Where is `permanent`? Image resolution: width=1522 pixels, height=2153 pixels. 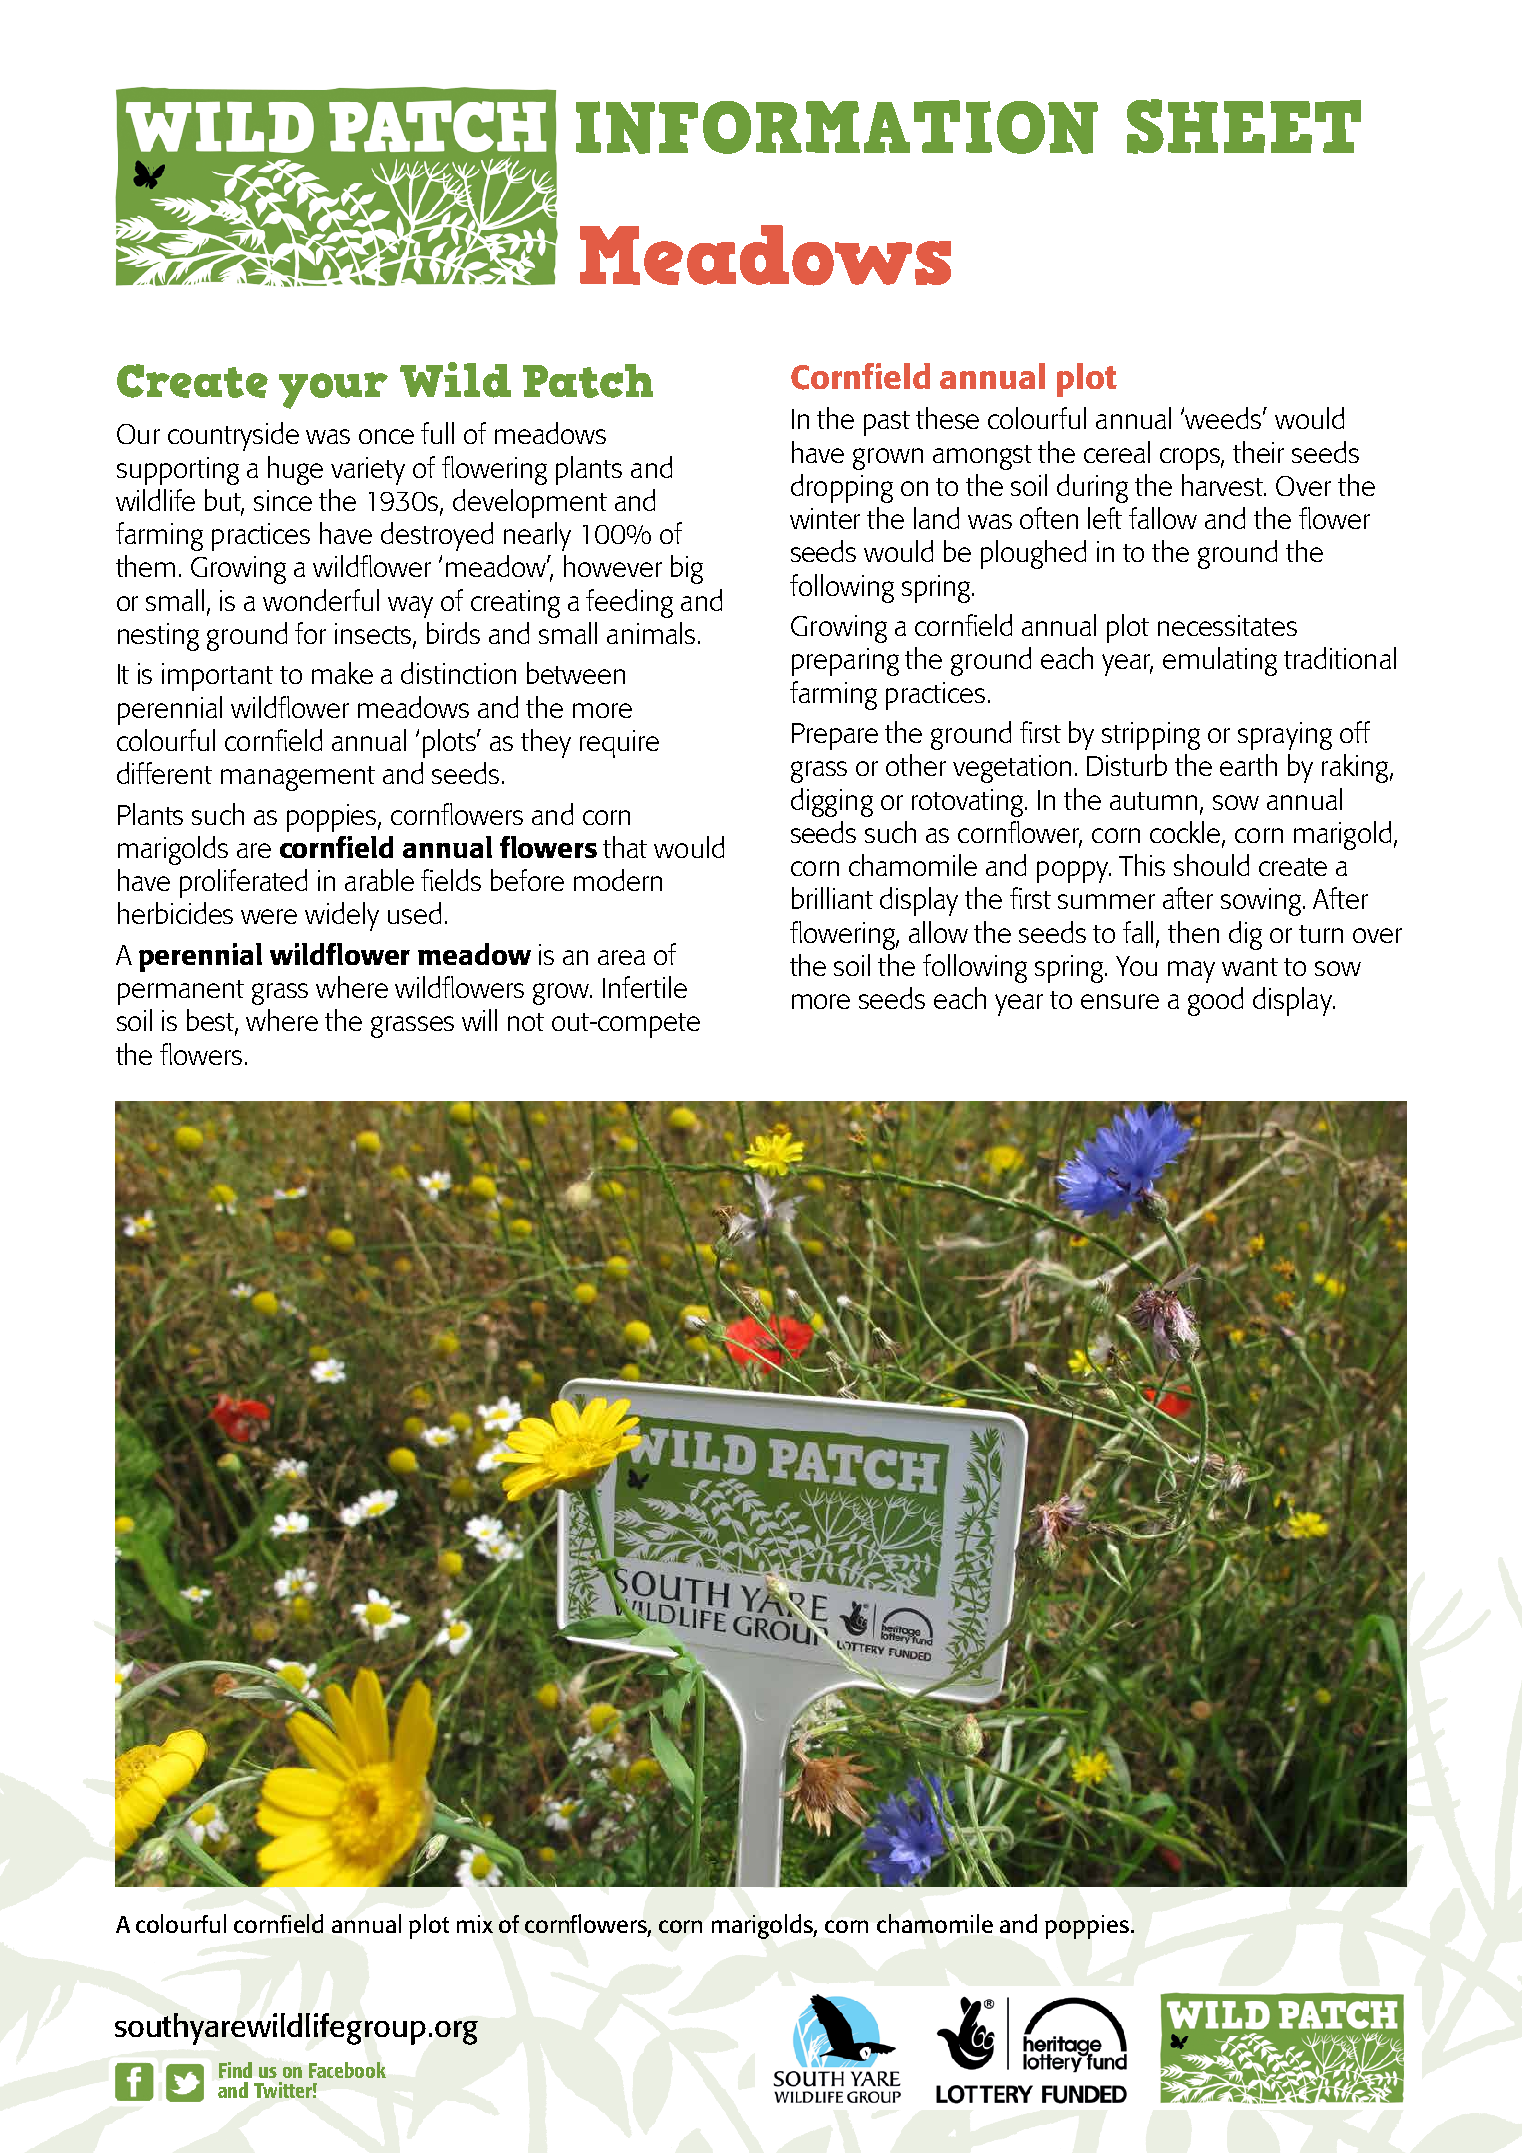 permanent is located at coordinates (181, 992).
